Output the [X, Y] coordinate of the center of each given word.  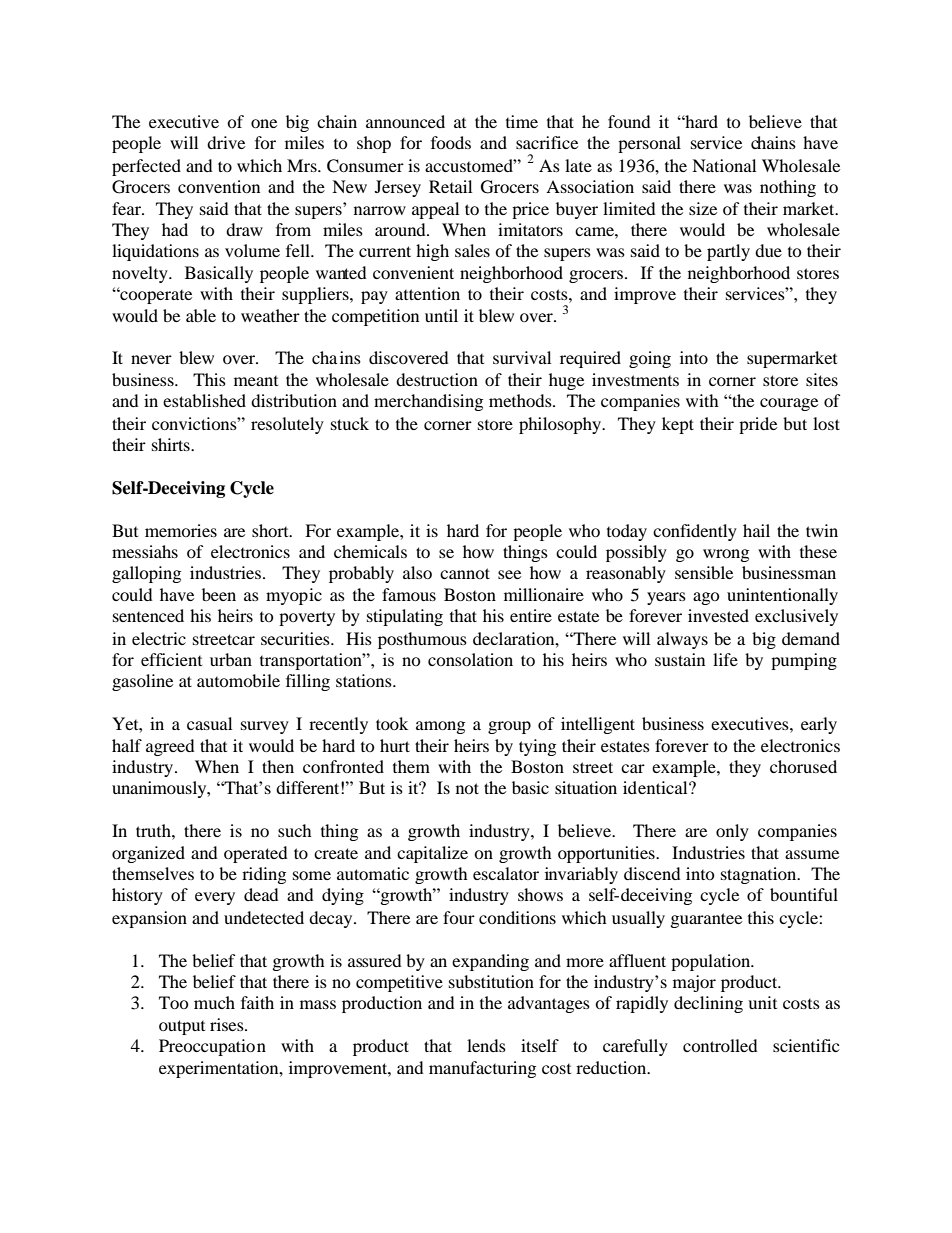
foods [451, 142]
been [219, 594]
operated [256, 854]
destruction [437, 379]
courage [789, 404]
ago [706, 598]
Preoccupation [212, 1047]
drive [226, 142]
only [732, 832]
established [204, 400]
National [724, 165]
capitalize [432, 854]
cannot [465, 573]
